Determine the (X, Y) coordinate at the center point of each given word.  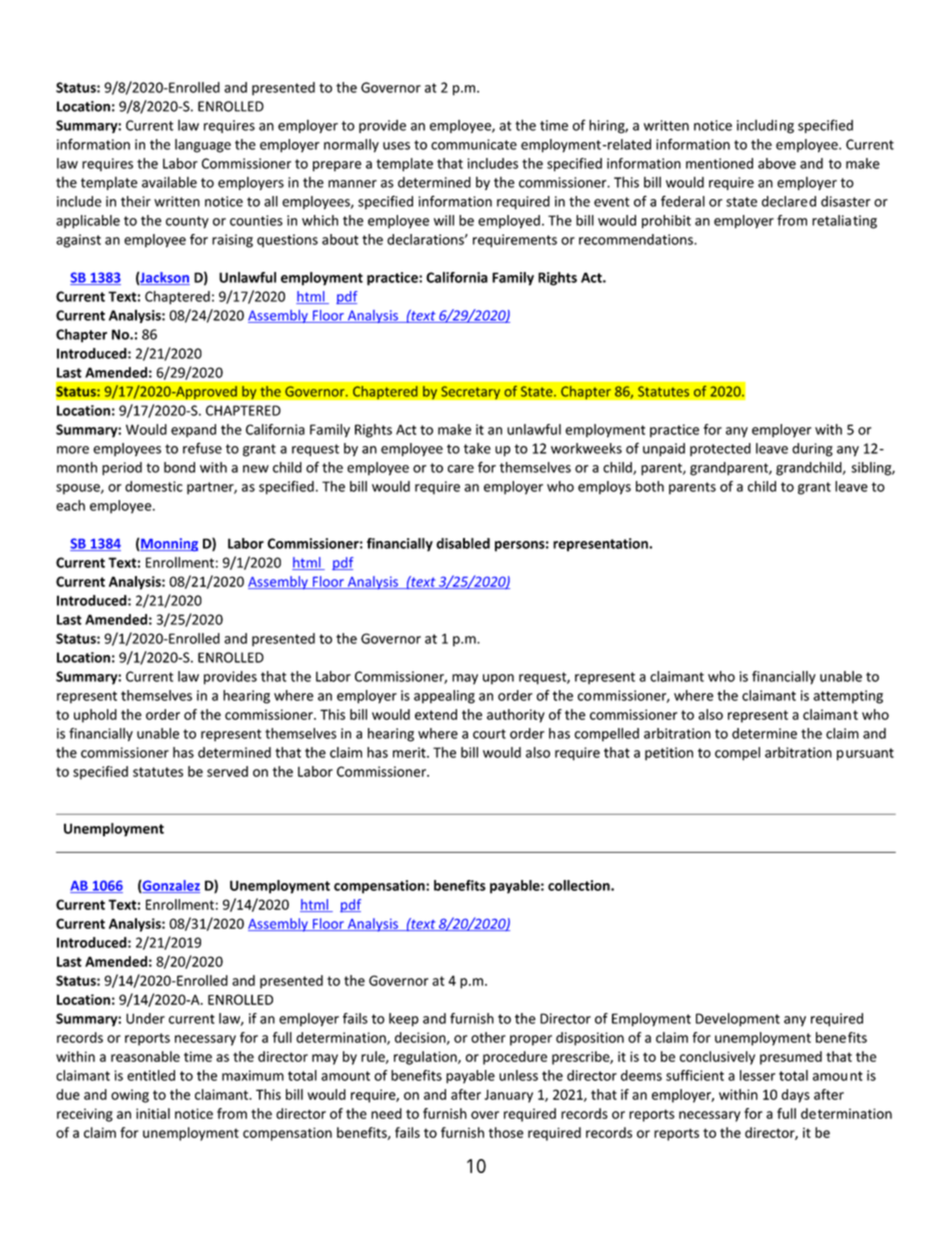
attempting (848, 697)
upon (498, 679)
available (169, 182)
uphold (95, 716)
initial (153, 1113)
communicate (474, 144)
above (777, 163)
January (508, 1096)
